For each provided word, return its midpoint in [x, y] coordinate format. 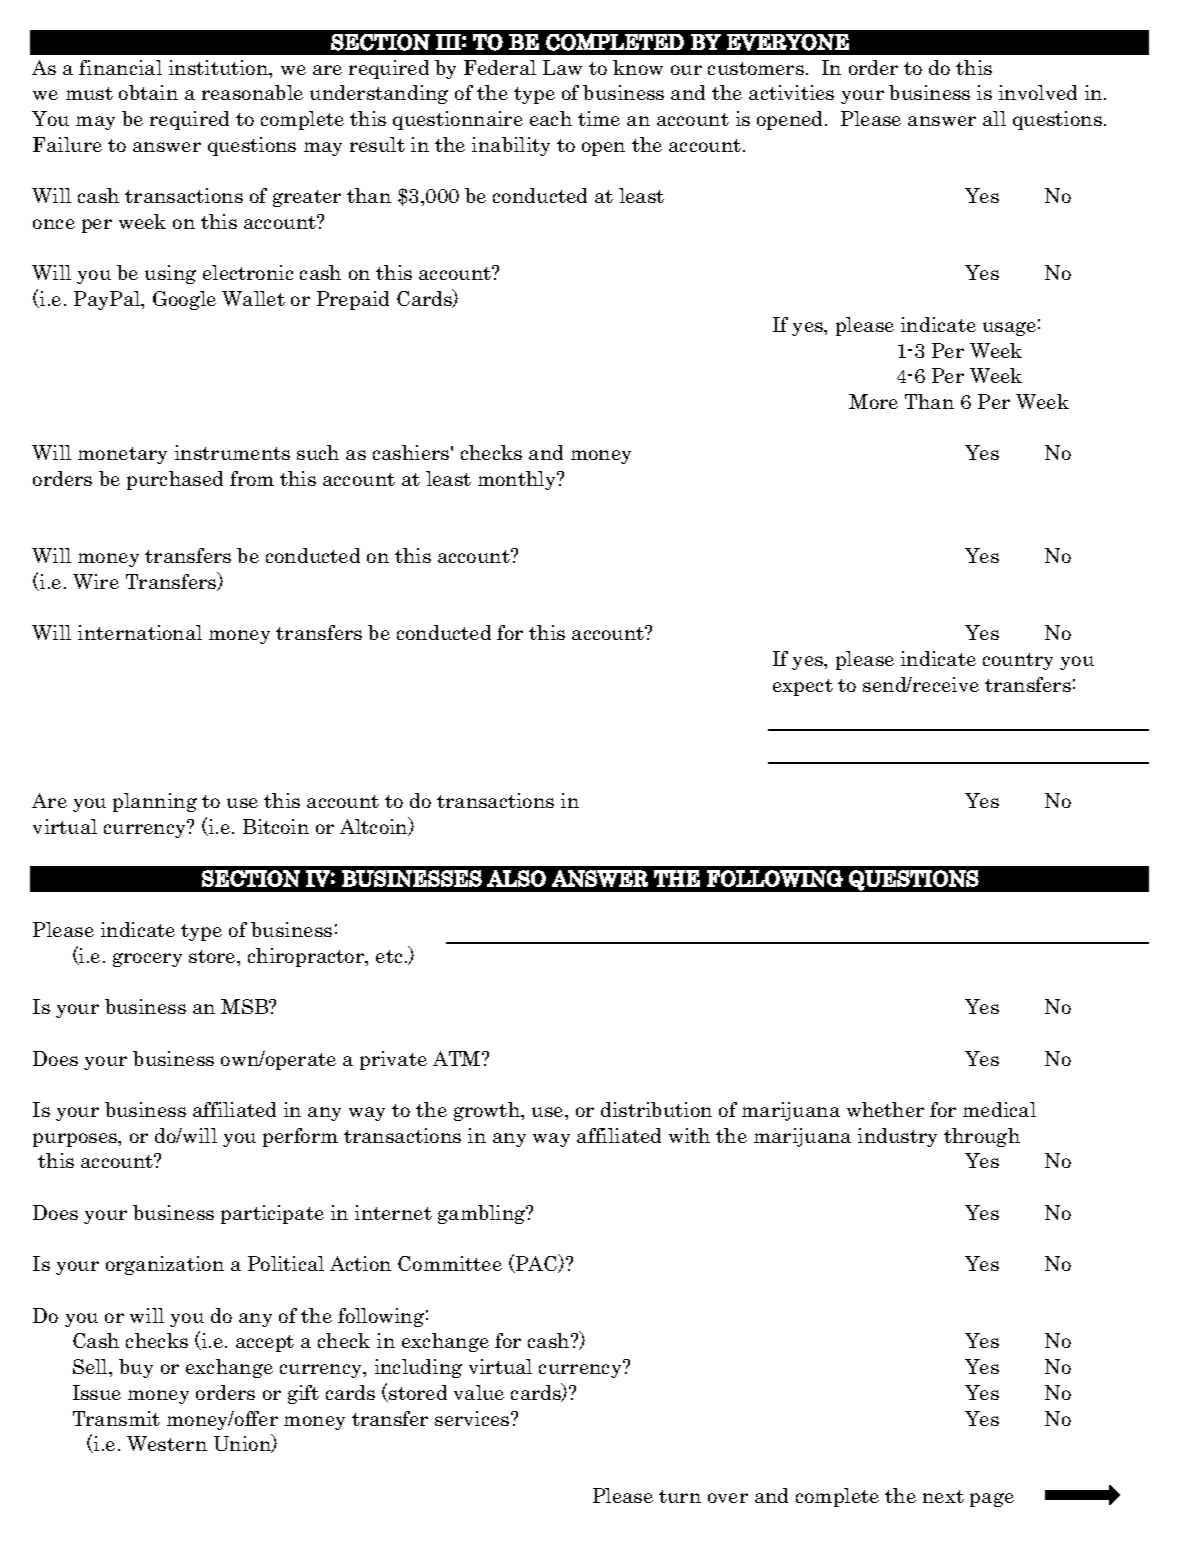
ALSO [516, 878]
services [473, 1418]
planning [155, 802]
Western [167, 1443]
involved [1038, 92]
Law [562, 67]
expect [803, 687]
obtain [148, 92]
